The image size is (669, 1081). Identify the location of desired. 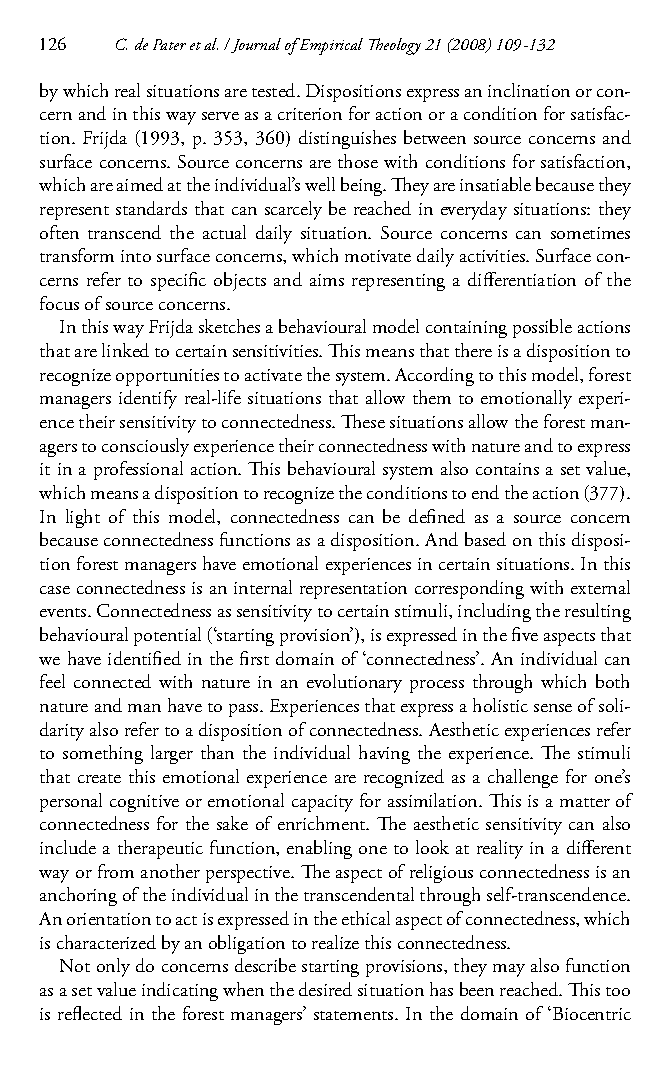
(325, 989).
